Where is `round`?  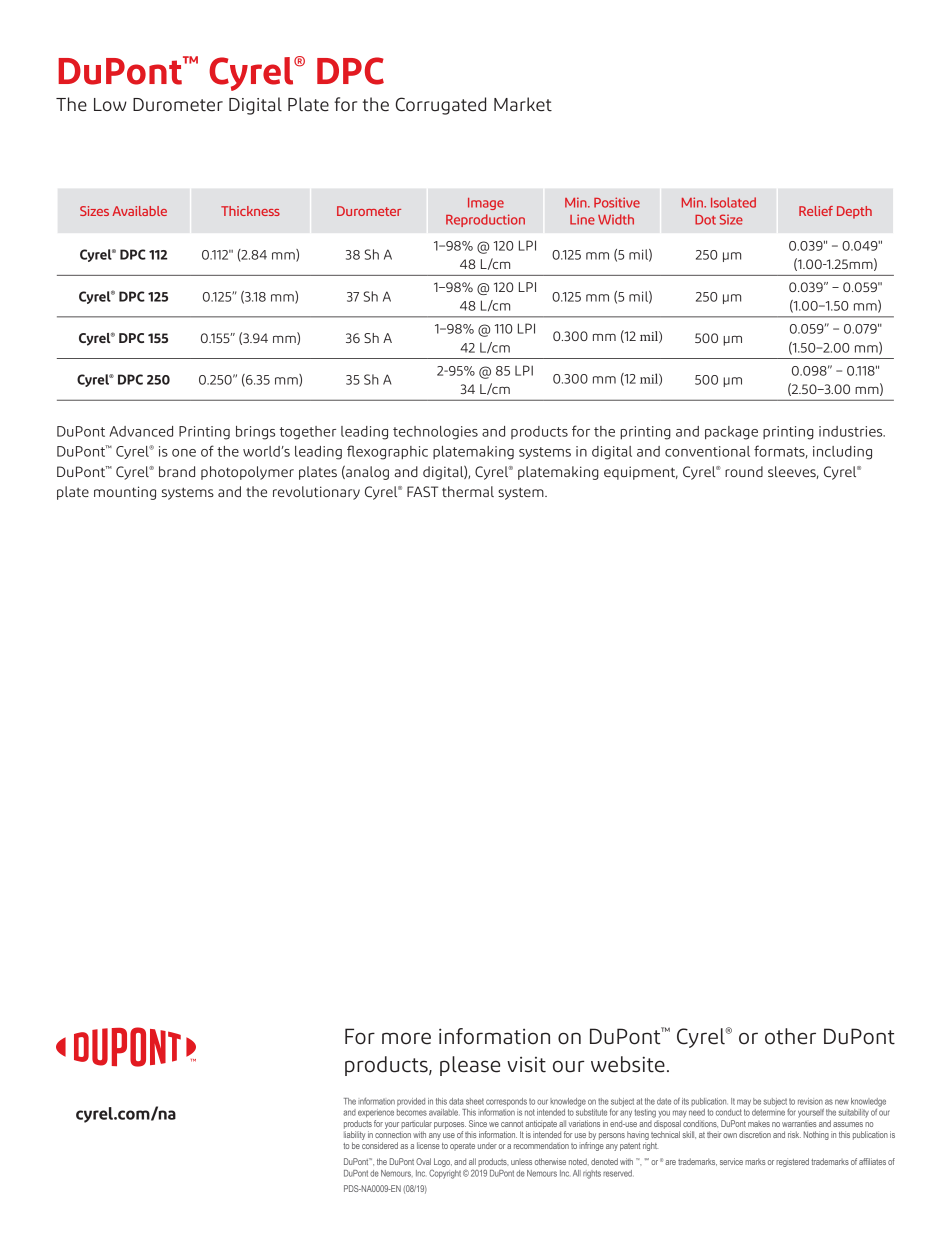
round is located at coordinates (744, 471).
